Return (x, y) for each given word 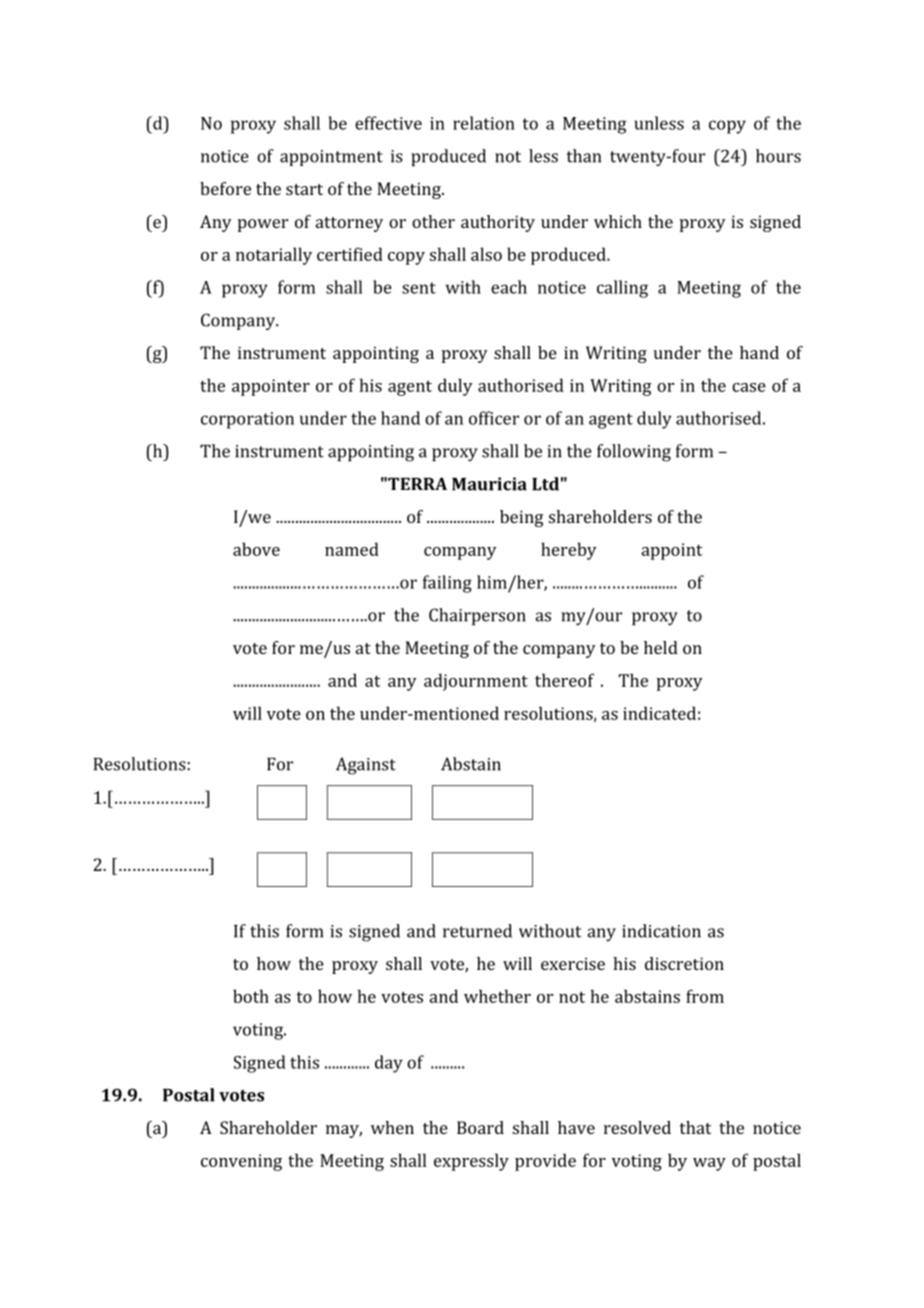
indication (661, 931)
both (251, 996)
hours (778, 156)
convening (241, 1162)
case (749, 387)
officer (494, 418)
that (695, 1127)
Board (480, 1127)
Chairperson (477, 616)
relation (484, 123)
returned (477, 931)
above (256, 549)
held (661, 647)
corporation (247, 420)
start (304, 189)
